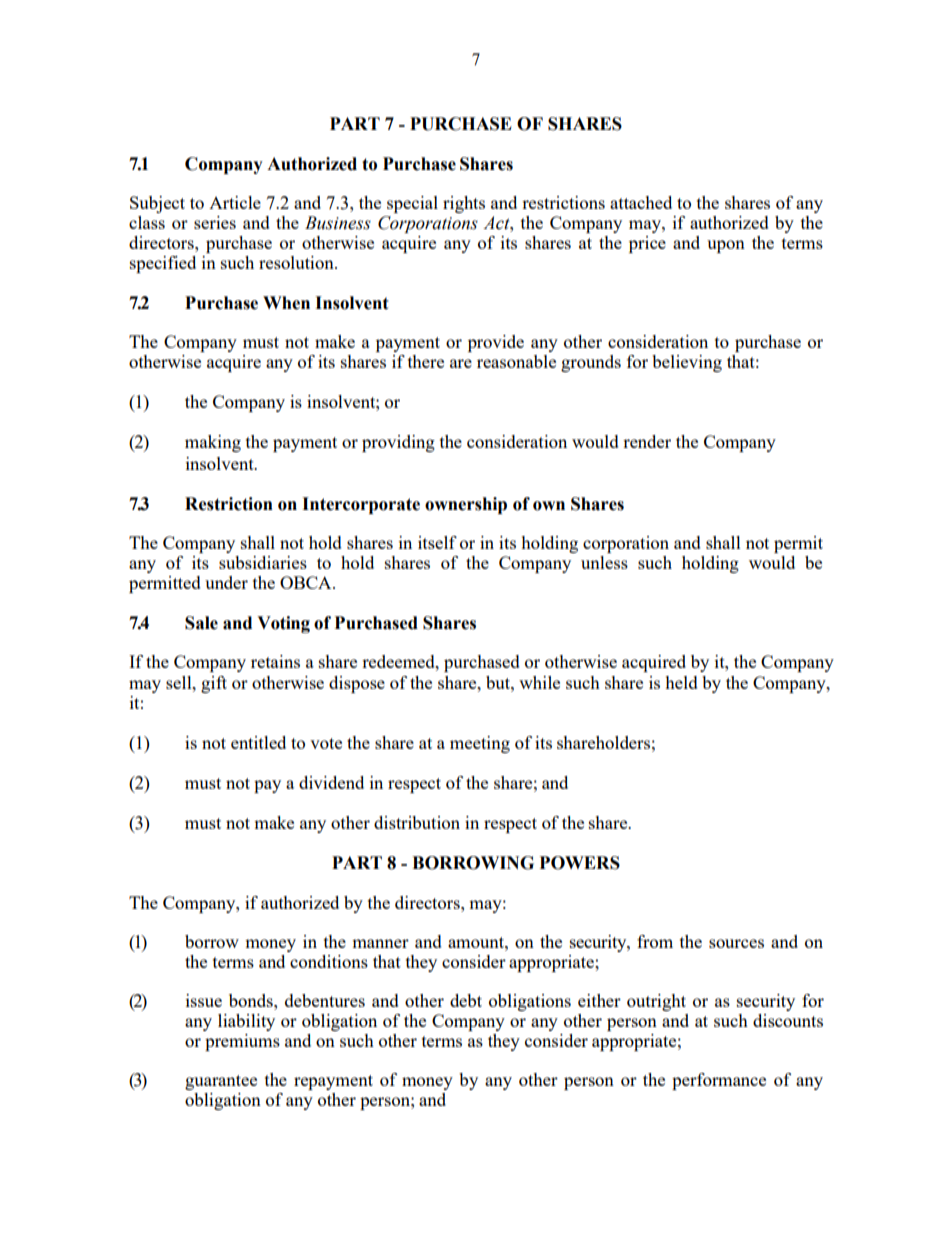  Describe the element at coordinates (215, 222) in the screenshot. I see `series` at that location.
